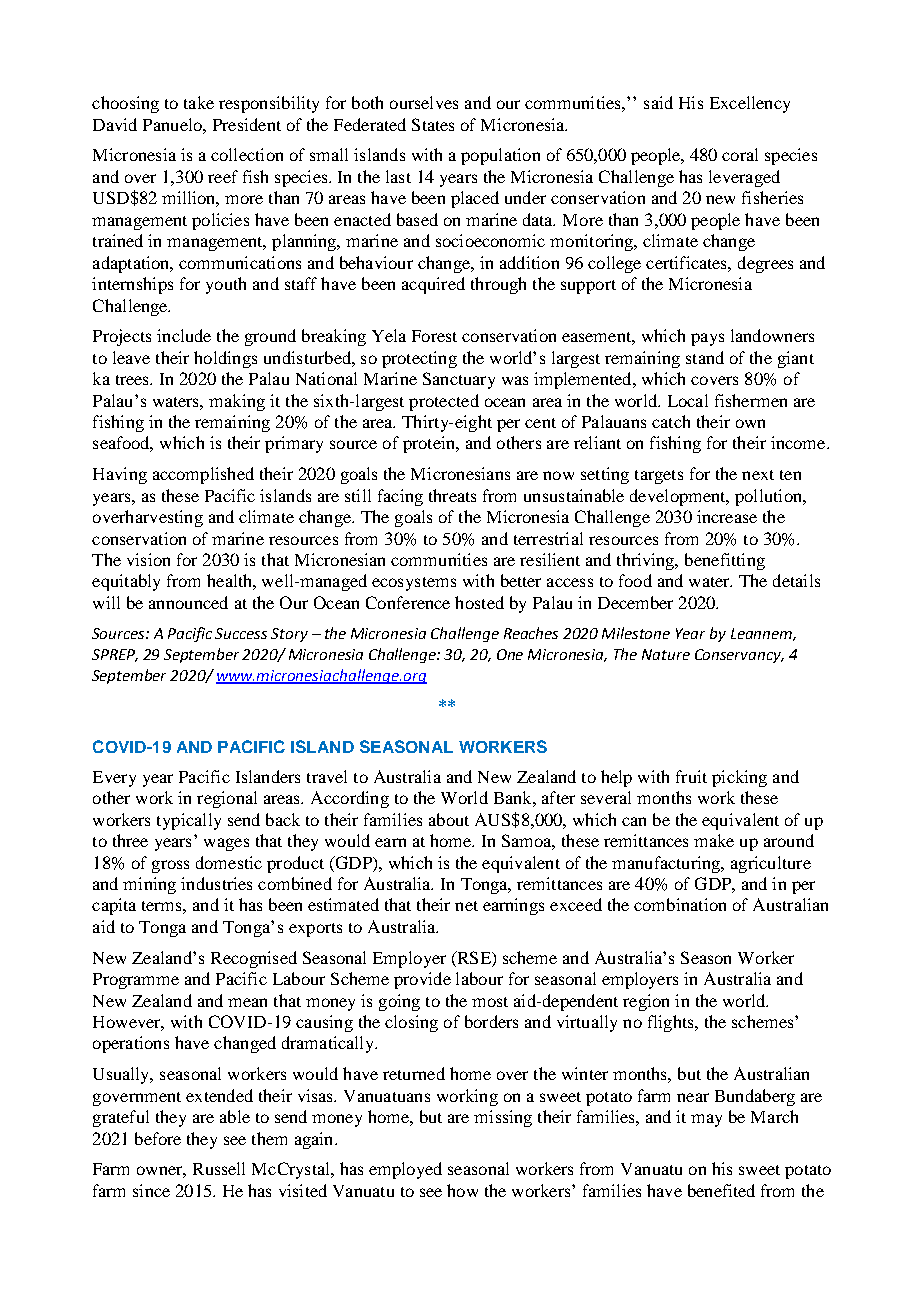  Describe the element at coordinates (750, 104) in the page. I see `Excellency` at that location.
